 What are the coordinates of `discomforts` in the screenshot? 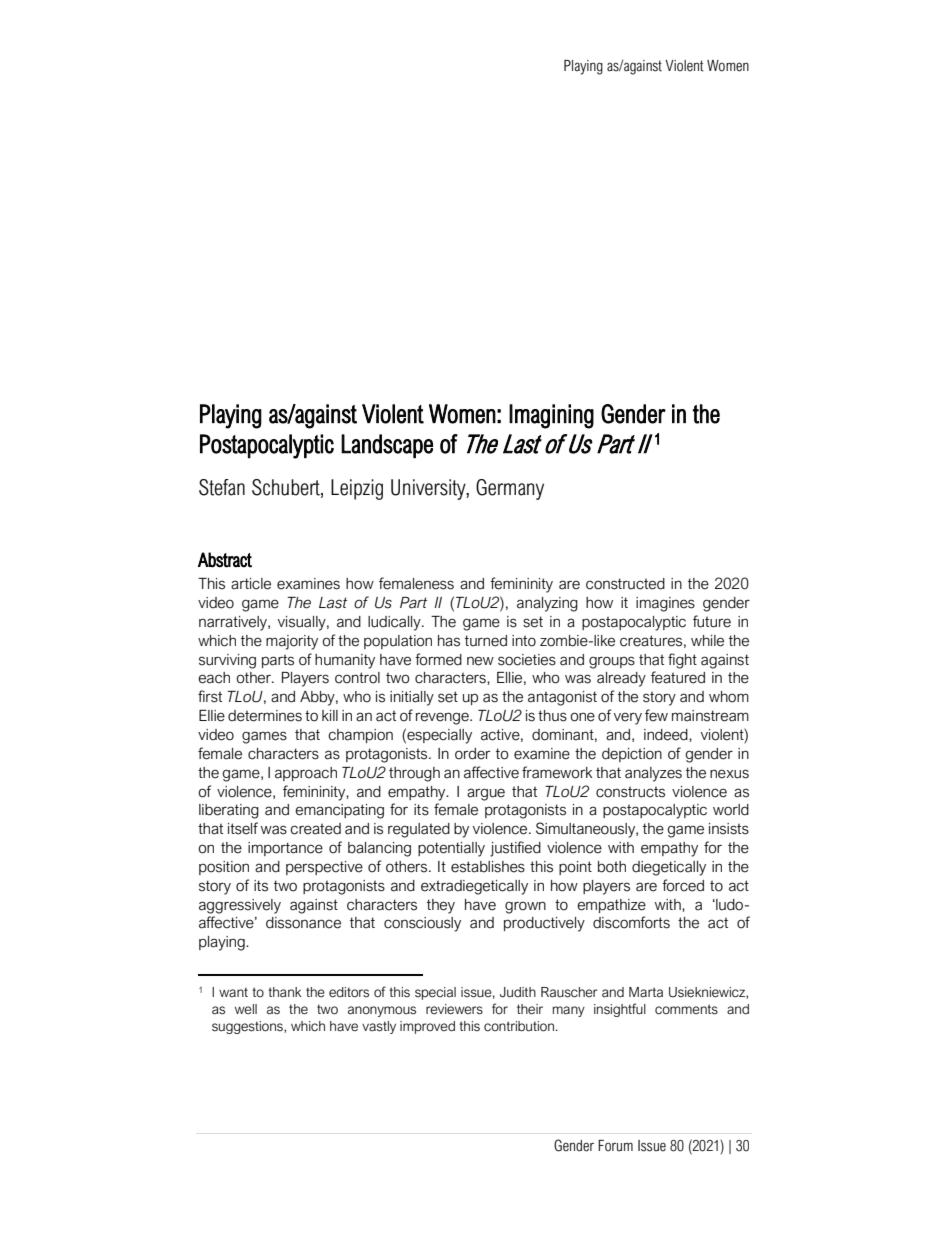 It's located at (631, 922).
